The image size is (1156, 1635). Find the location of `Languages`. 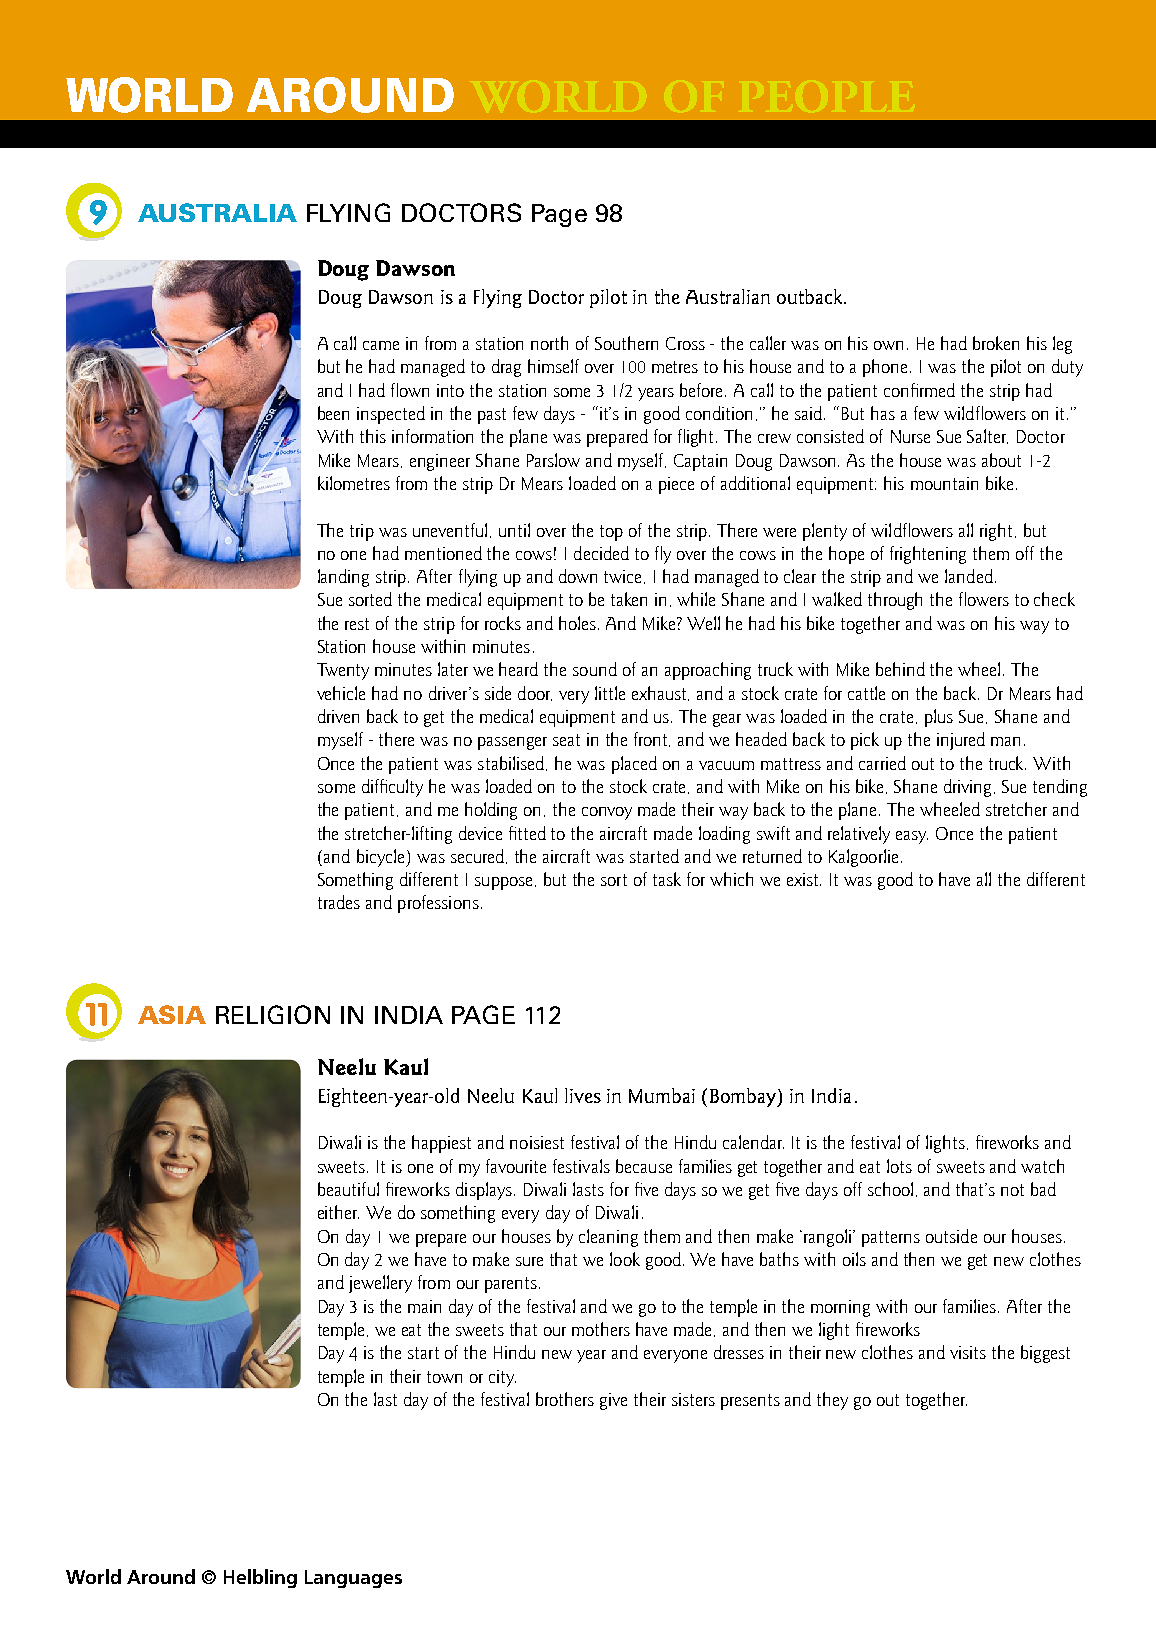

Languages is located at coordinates (353, 1579).
